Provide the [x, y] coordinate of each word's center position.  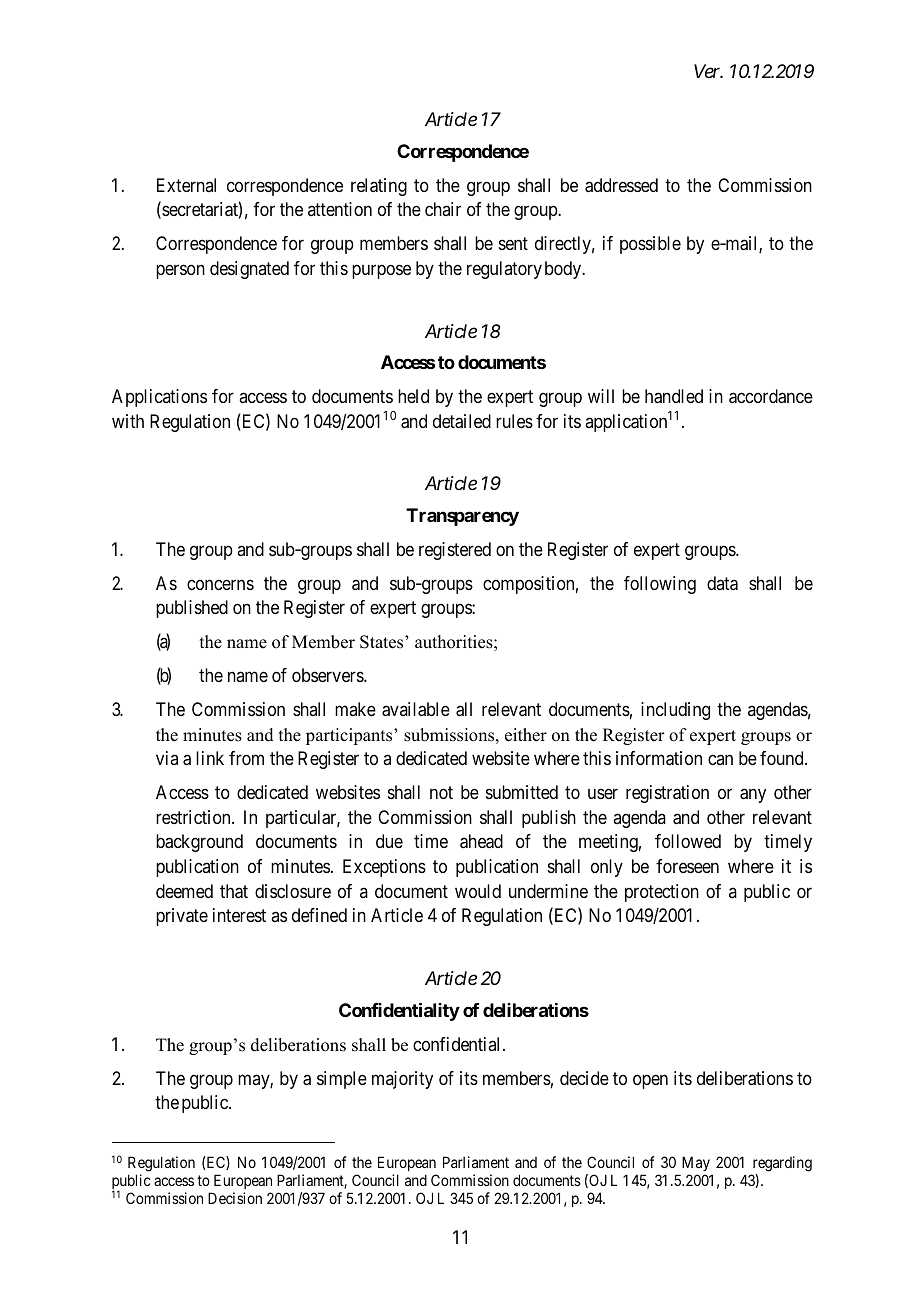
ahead [481, 841]
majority [402, 1080]
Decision [235, 1198]
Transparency [462, 517]
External [186, 185]
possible [650, 245]
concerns [220, 584]
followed [688, 841]
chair [443, 209]
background [199, 843]
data [722, 583]
